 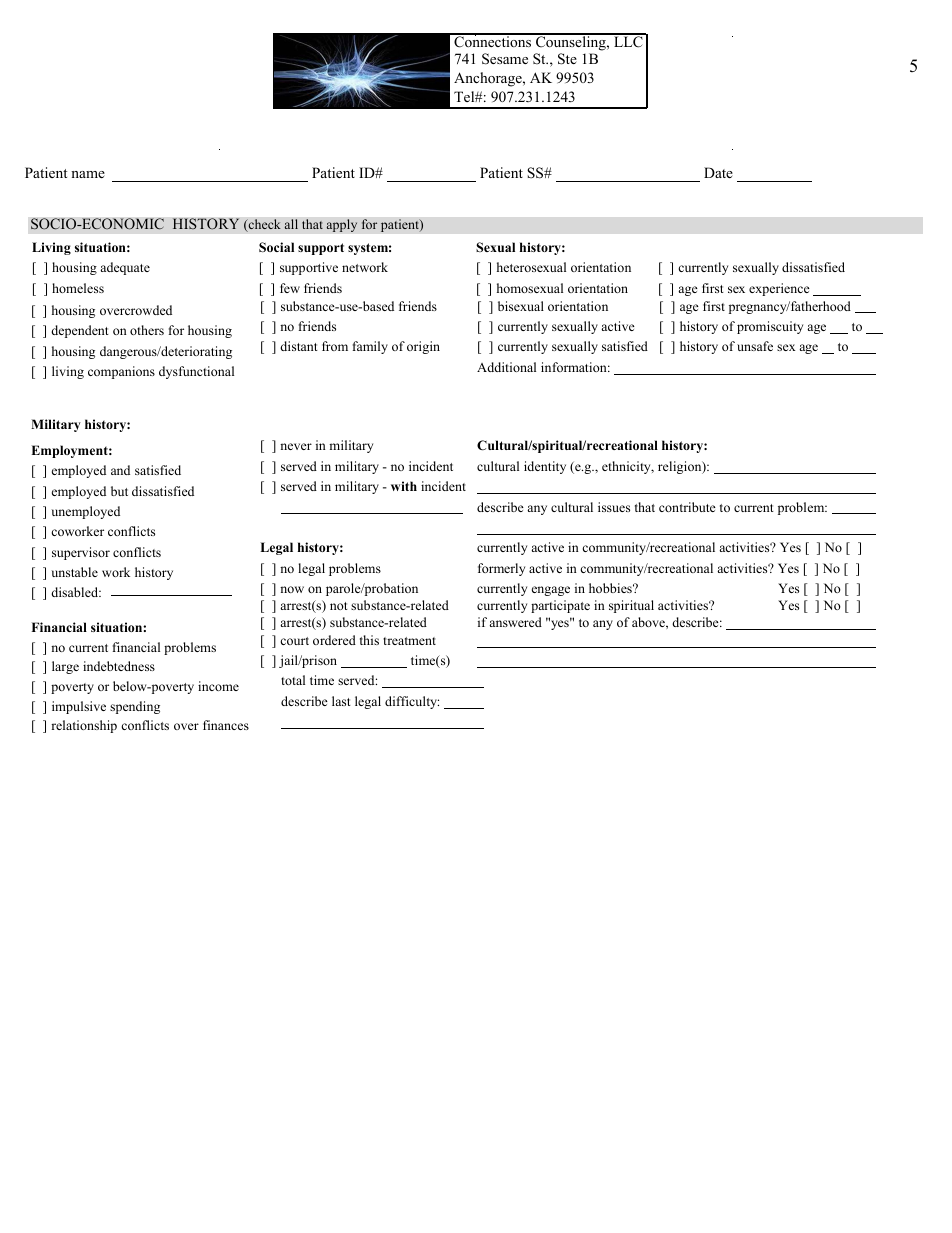 I want to click on spending, so click(x=135, y=707).
